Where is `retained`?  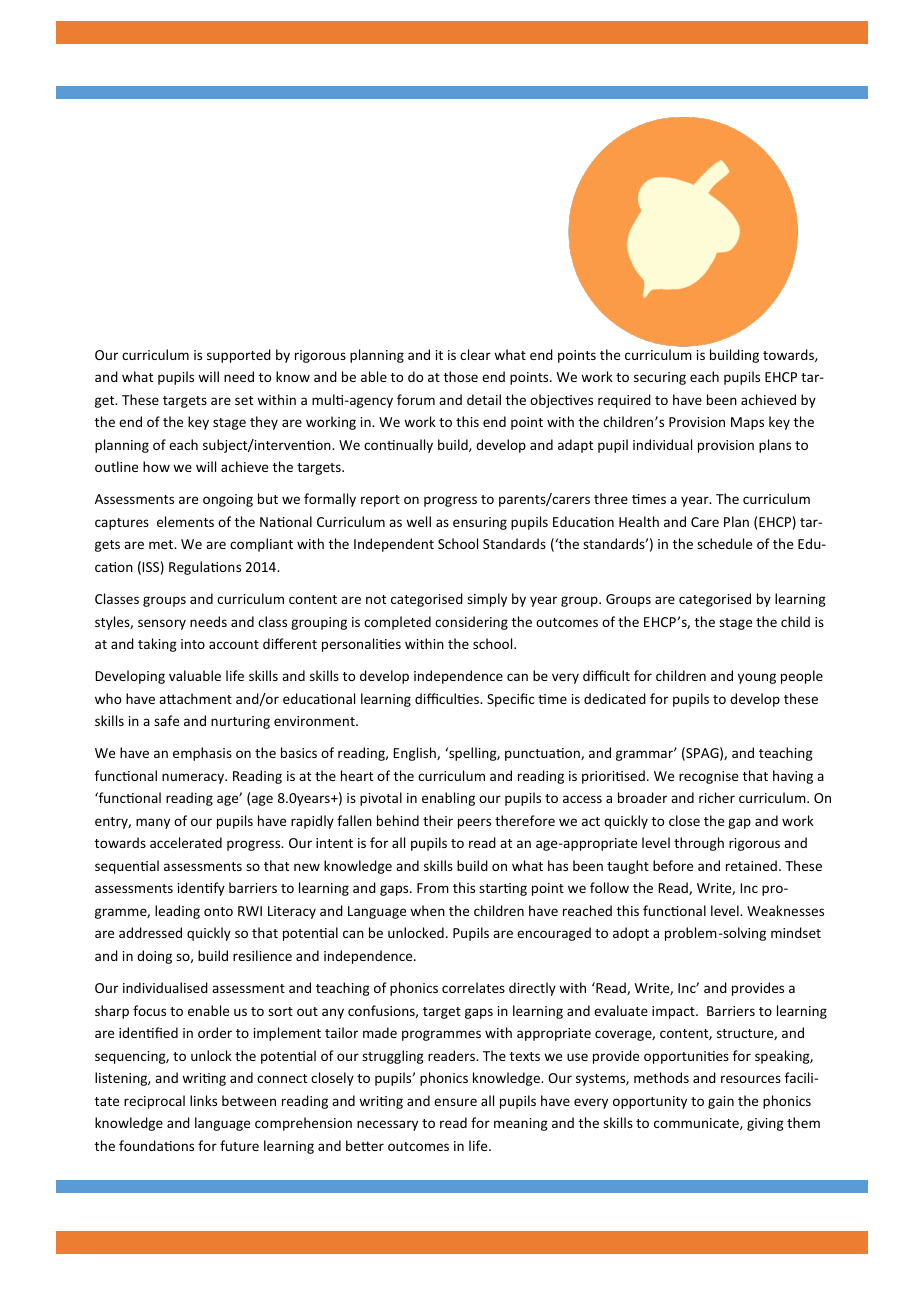 retained is located at coordinates (751, 865).
